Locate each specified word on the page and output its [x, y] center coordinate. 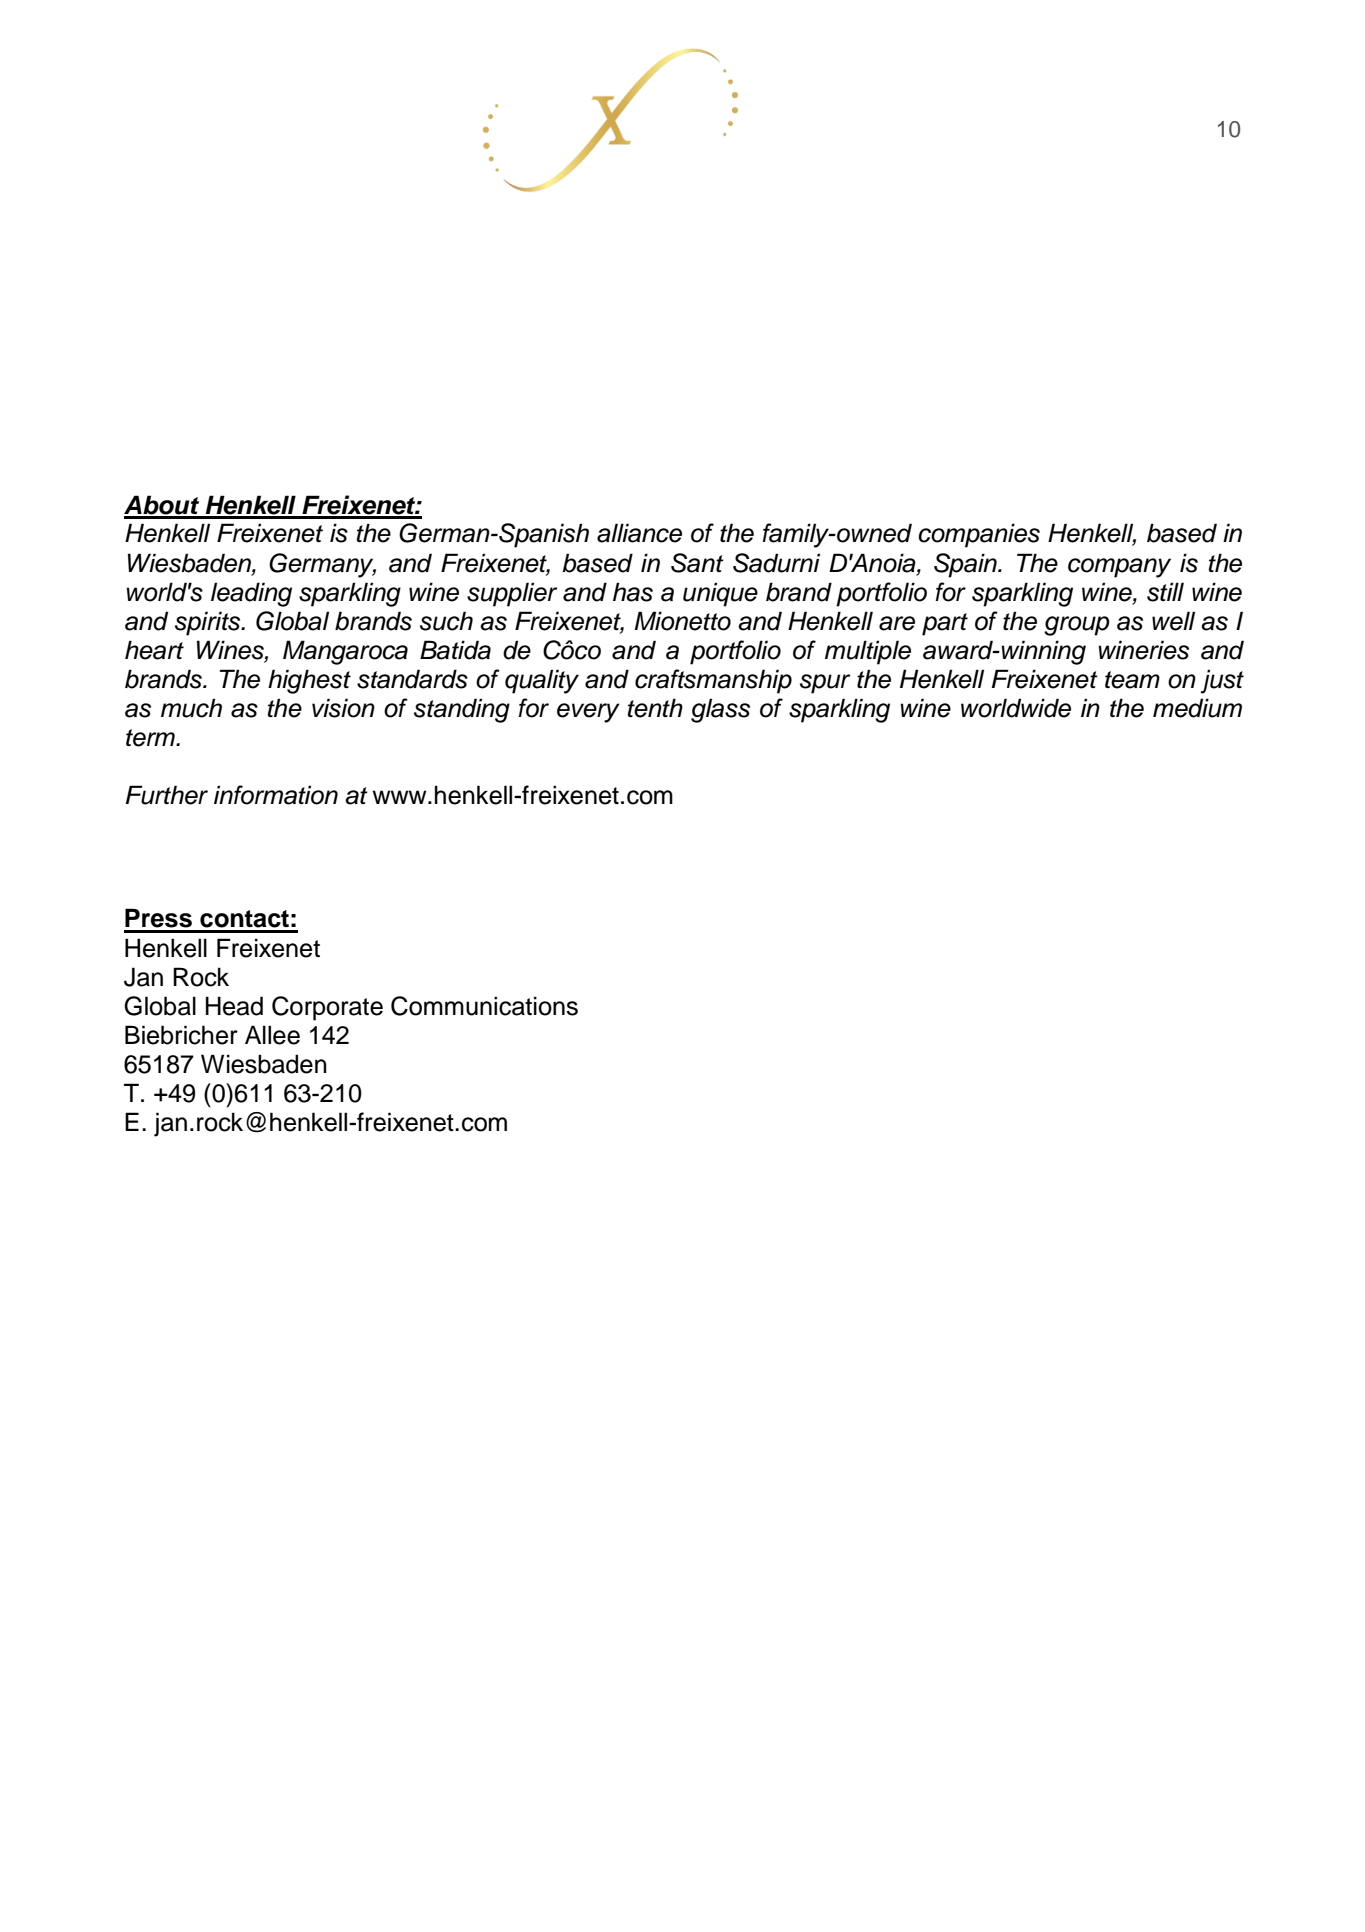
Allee [272, 1035]
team [1132, 680]
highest [309, 681]
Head [234, 1006]
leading [251, 594]
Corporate [327, 1008]
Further [167, 795]
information [276, 795]
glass [720, 710]
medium [1197, 708]
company [1119, 568]
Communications [484, 1006]
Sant [697, 563]
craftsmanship [713, 681]
